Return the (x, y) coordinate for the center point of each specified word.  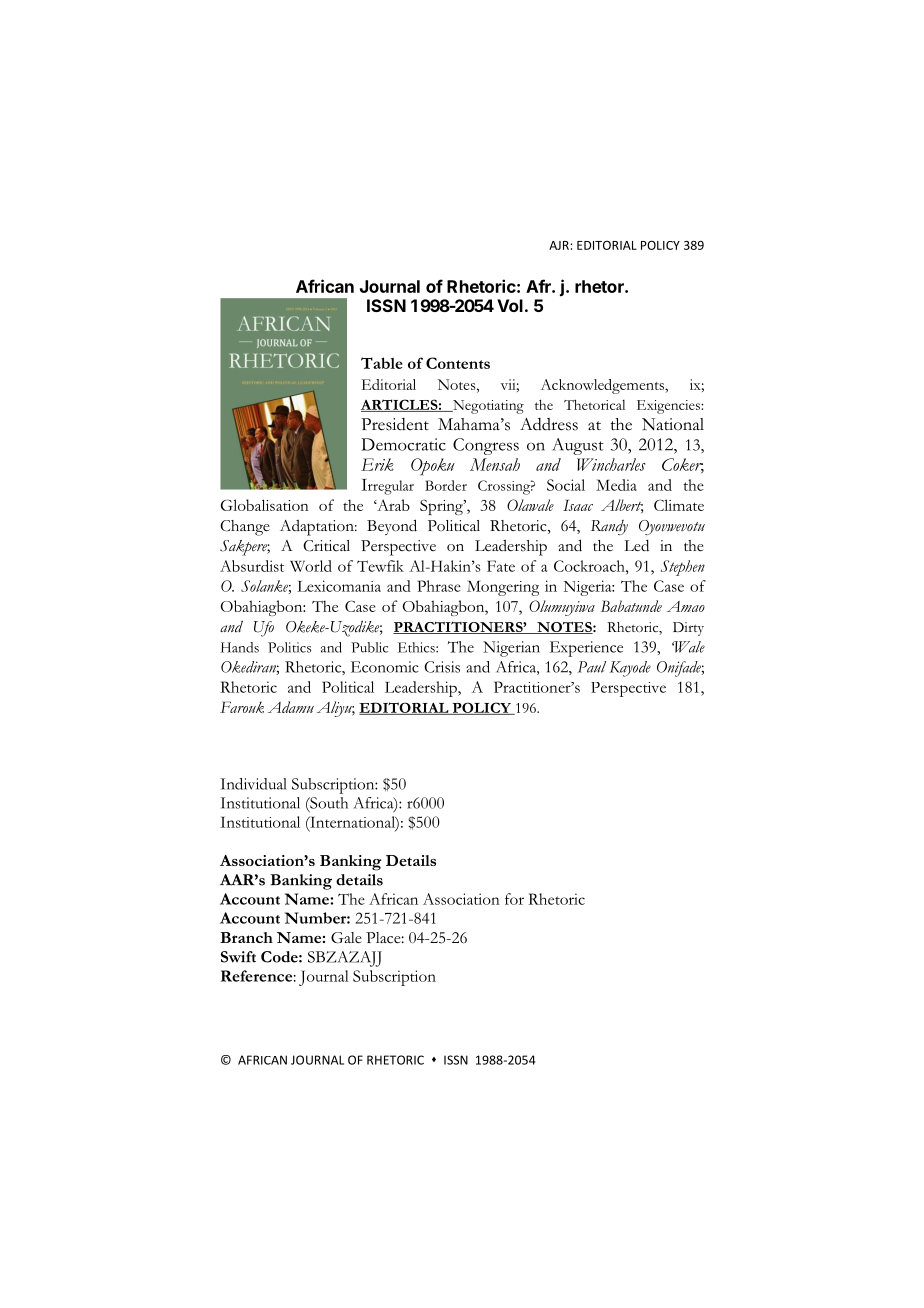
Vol (510, 305)
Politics (289, 647)
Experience (586, 649)
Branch (246, 937)
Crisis (442, 667)
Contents (458, 363)
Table (382, 363)
